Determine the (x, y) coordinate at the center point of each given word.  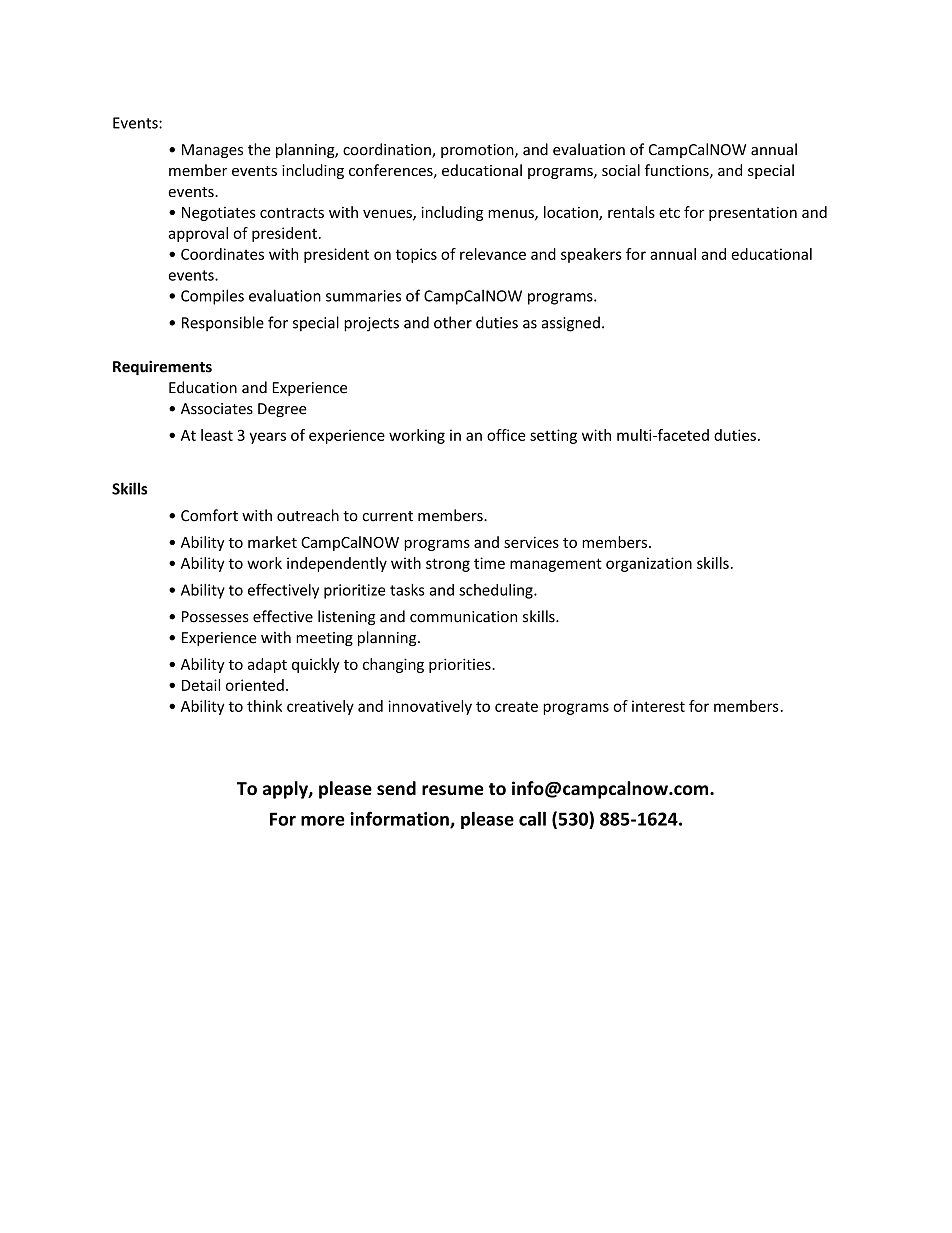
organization (649, 564)
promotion (478, 151)
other (453, 322)
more (323, 821)
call (532, 818)
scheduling (497, 591)
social (621, 170)
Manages (212, 151)
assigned (571, 324)
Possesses (215, 617)
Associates (217, 409)
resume (453, 790)
